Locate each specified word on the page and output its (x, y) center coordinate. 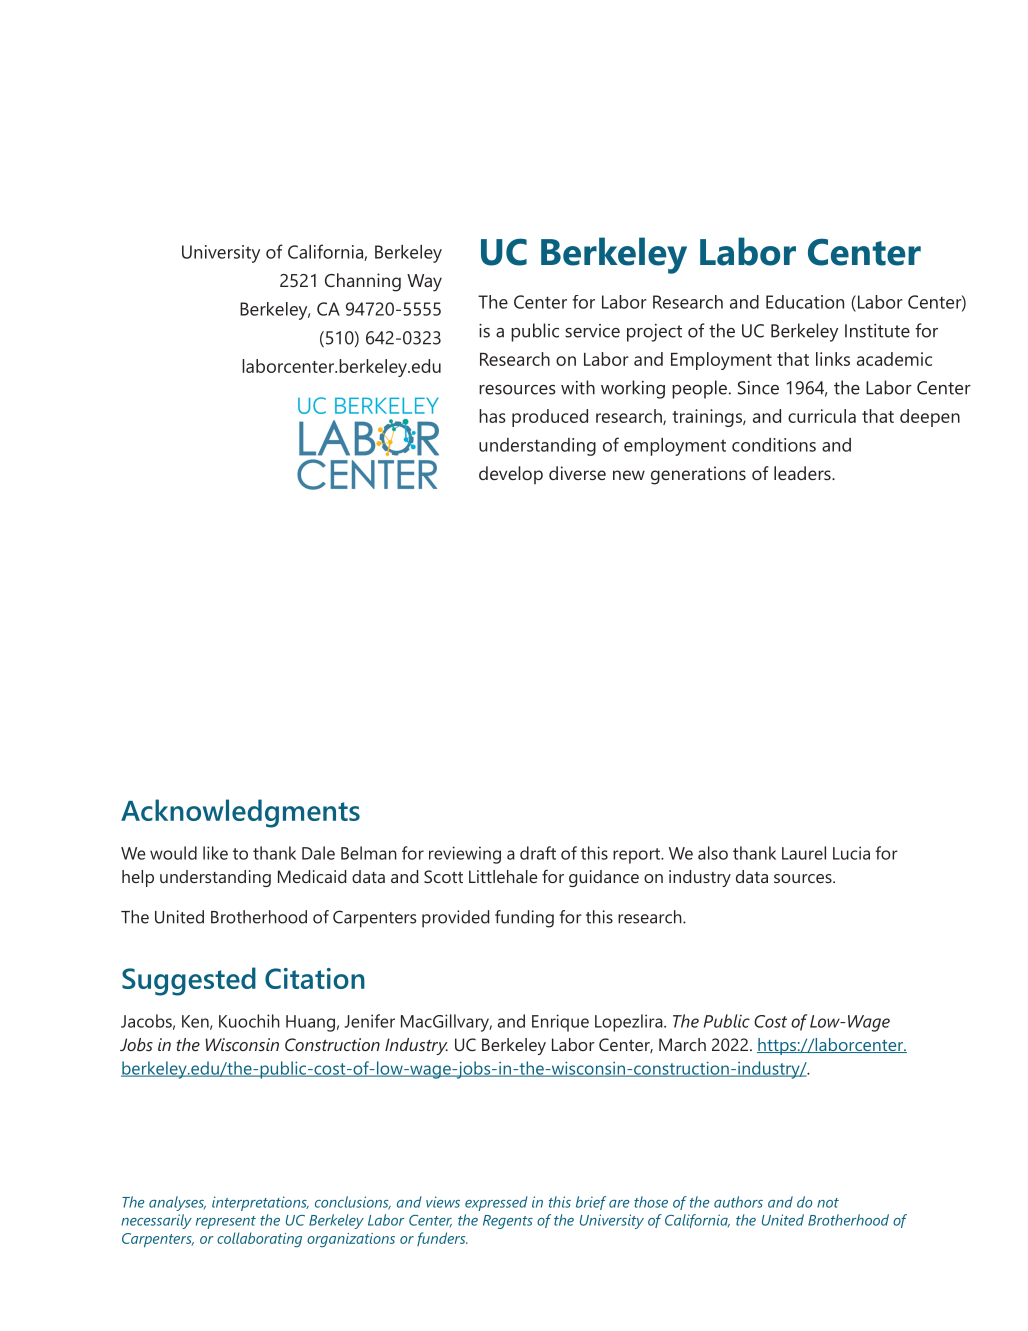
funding (524, 919)
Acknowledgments (240, 813)
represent (226, 1222)
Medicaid (312, 876)
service (592, 331)
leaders (803, 473)
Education (805, 302)
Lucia (851, 853)
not (828, 1203)
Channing (363, 282)
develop (511, 475)
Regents (508, 1222)
